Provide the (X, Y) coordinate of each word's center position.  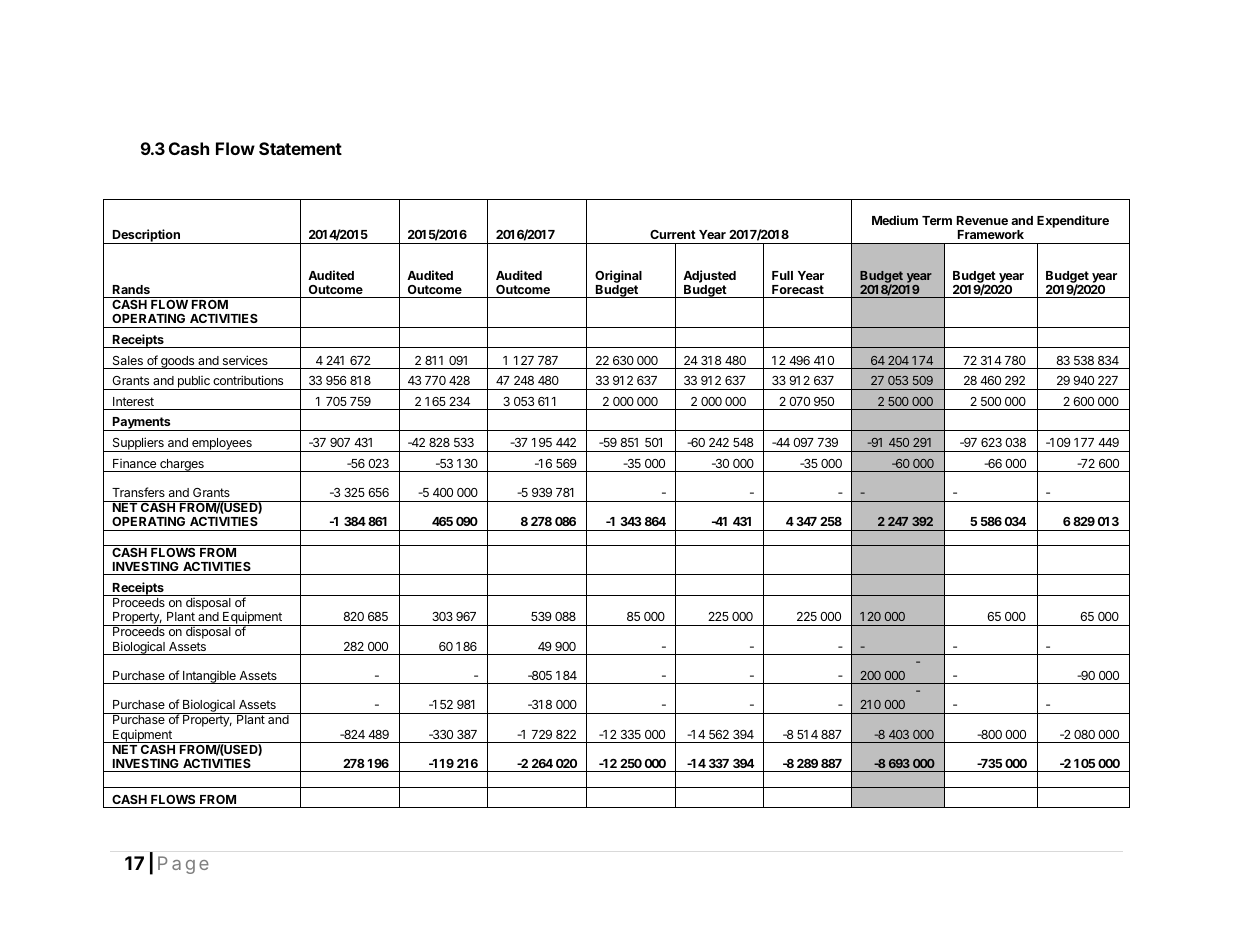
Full (782, 275)
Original (618, 276)
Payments (142, 424)
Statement (300, 148)
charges (182, 465)
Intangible (209, 677)
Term (937, 220)
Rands (131, 289)
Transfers (138, 492)
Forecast (798, 289)
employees (222, 445)
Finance (134, 463)
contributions (248, 380)
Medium (895, 220)
